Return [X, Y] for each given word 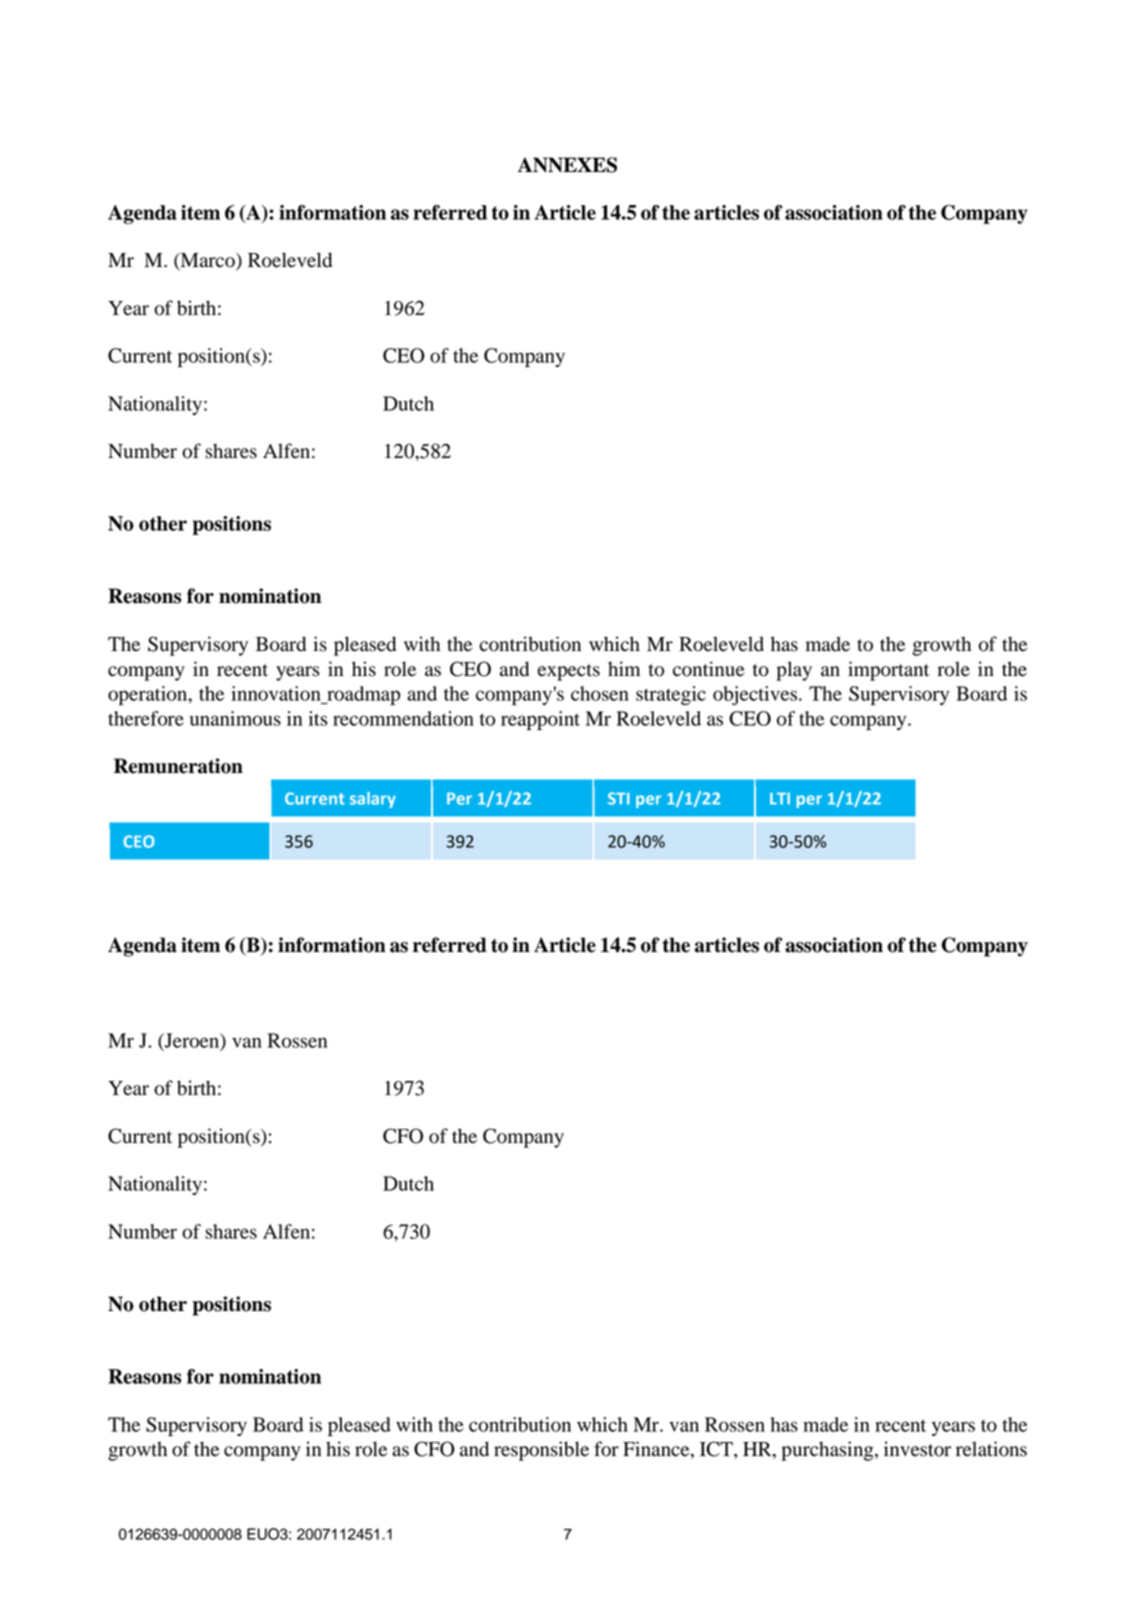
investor [917, 1449]
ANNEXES [567, 165]
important [888, 671]
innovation [276, 693]
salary [373, 800]
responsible [541, 1451]
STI [619, 798]
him [624, 668]
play [794, 671]
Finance [657, 1450]
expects [569, 672]
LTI [780, 798]
